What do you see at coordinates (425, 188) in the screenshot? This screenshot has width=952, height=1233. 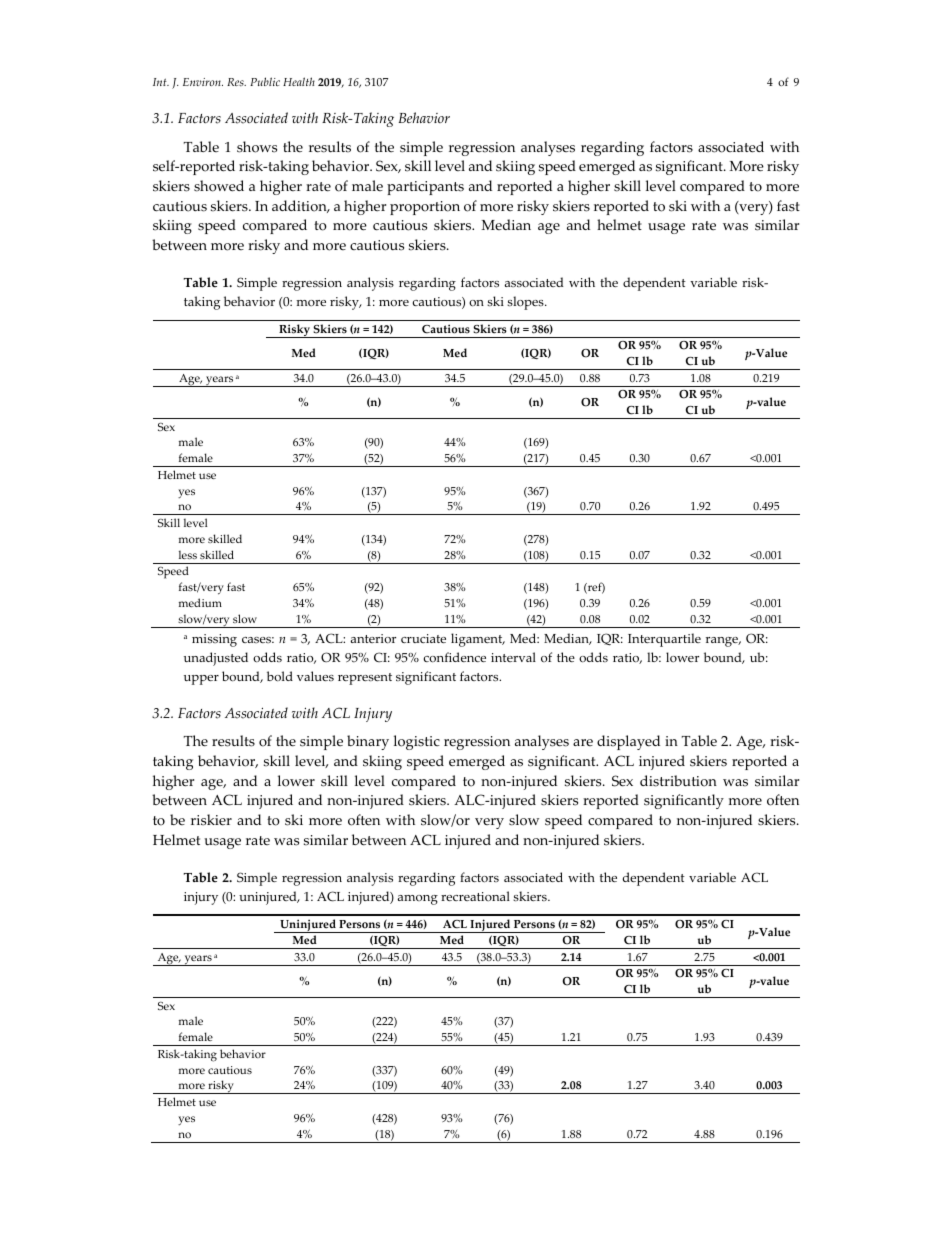 I see `participants` at bounding box center [425, 188].
